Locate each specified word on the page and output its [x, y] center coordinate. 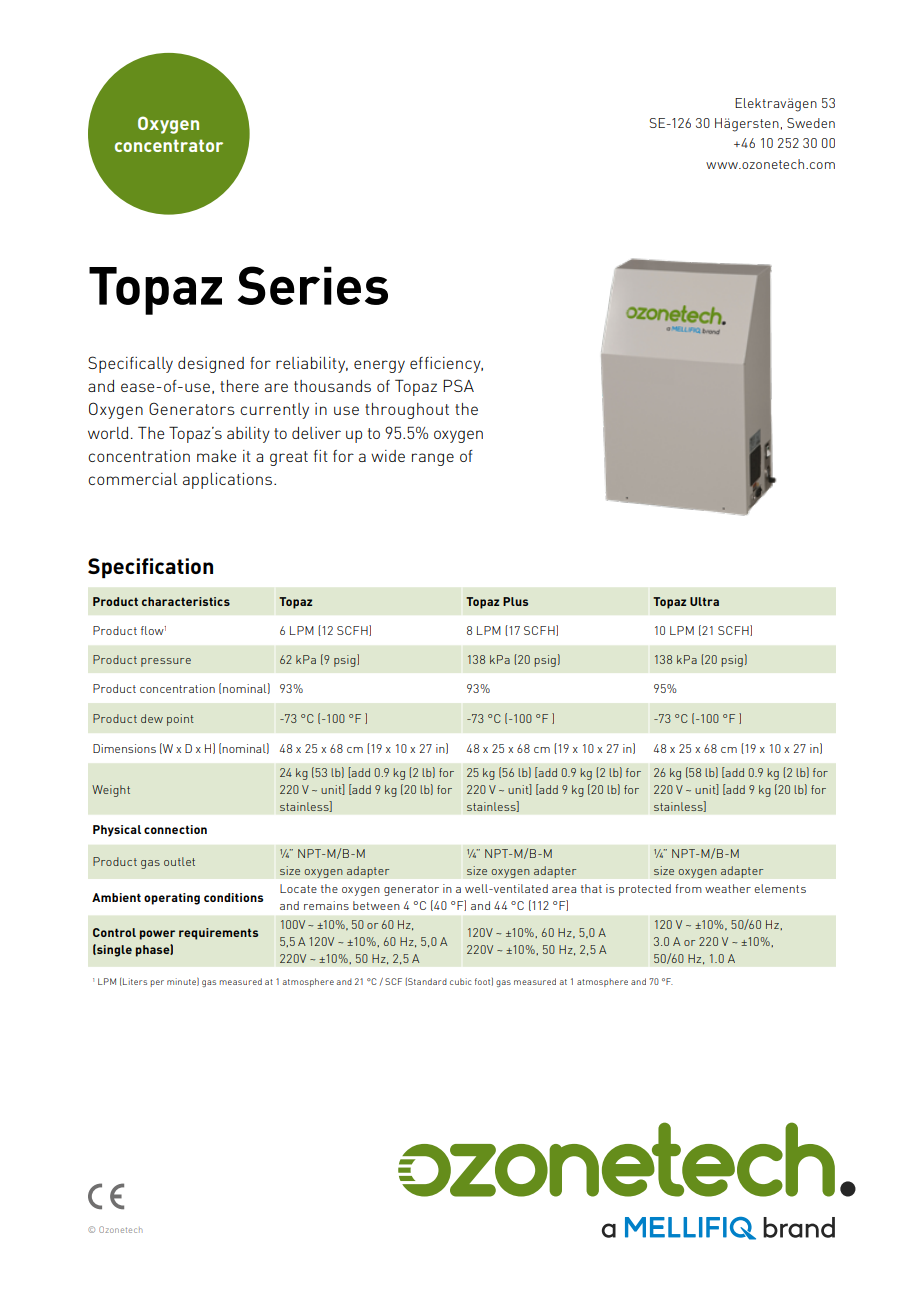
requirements [218, 934]
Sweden [811, 123]
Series [313, 285]
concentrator [169, 145]
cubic [460, 981]
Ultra [704, 601]
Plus [515, 601]
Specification [150, 568]
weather [728, 888]
